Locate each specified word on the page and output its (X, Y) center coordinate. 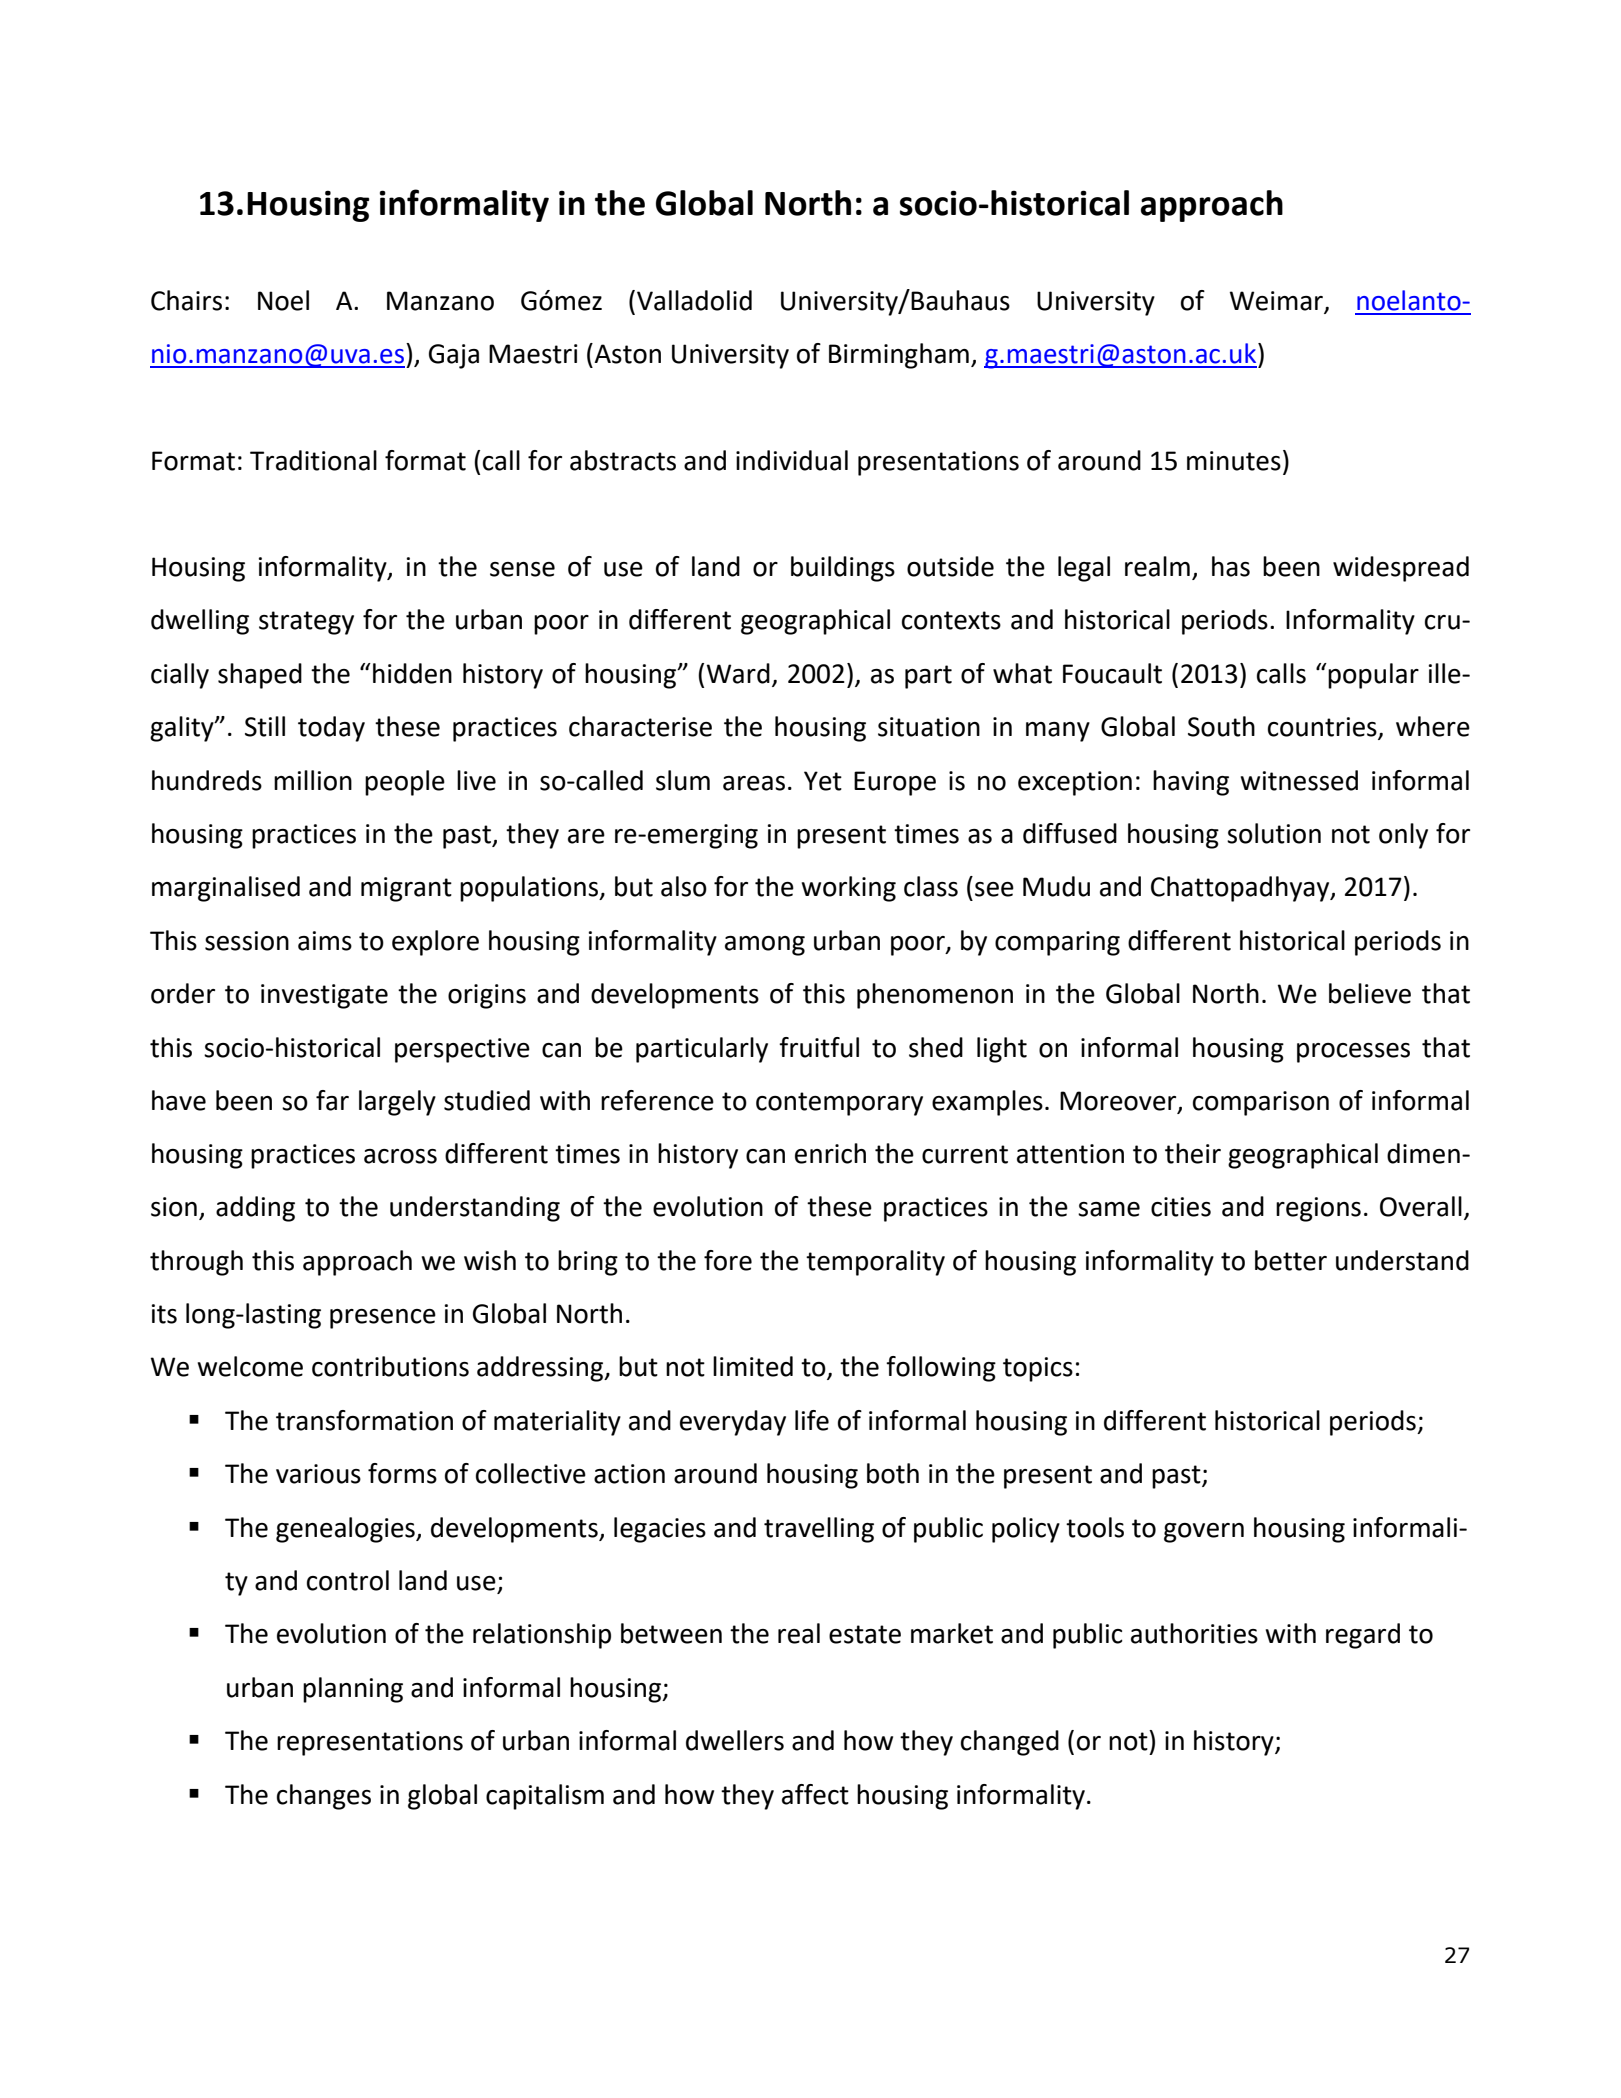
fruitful (819, 1047)
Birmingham (899, 356)
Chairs (186, 300)
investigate (324, 996)
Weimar (1276, 301)
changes (324, 1797)
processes (1353, 1053)
